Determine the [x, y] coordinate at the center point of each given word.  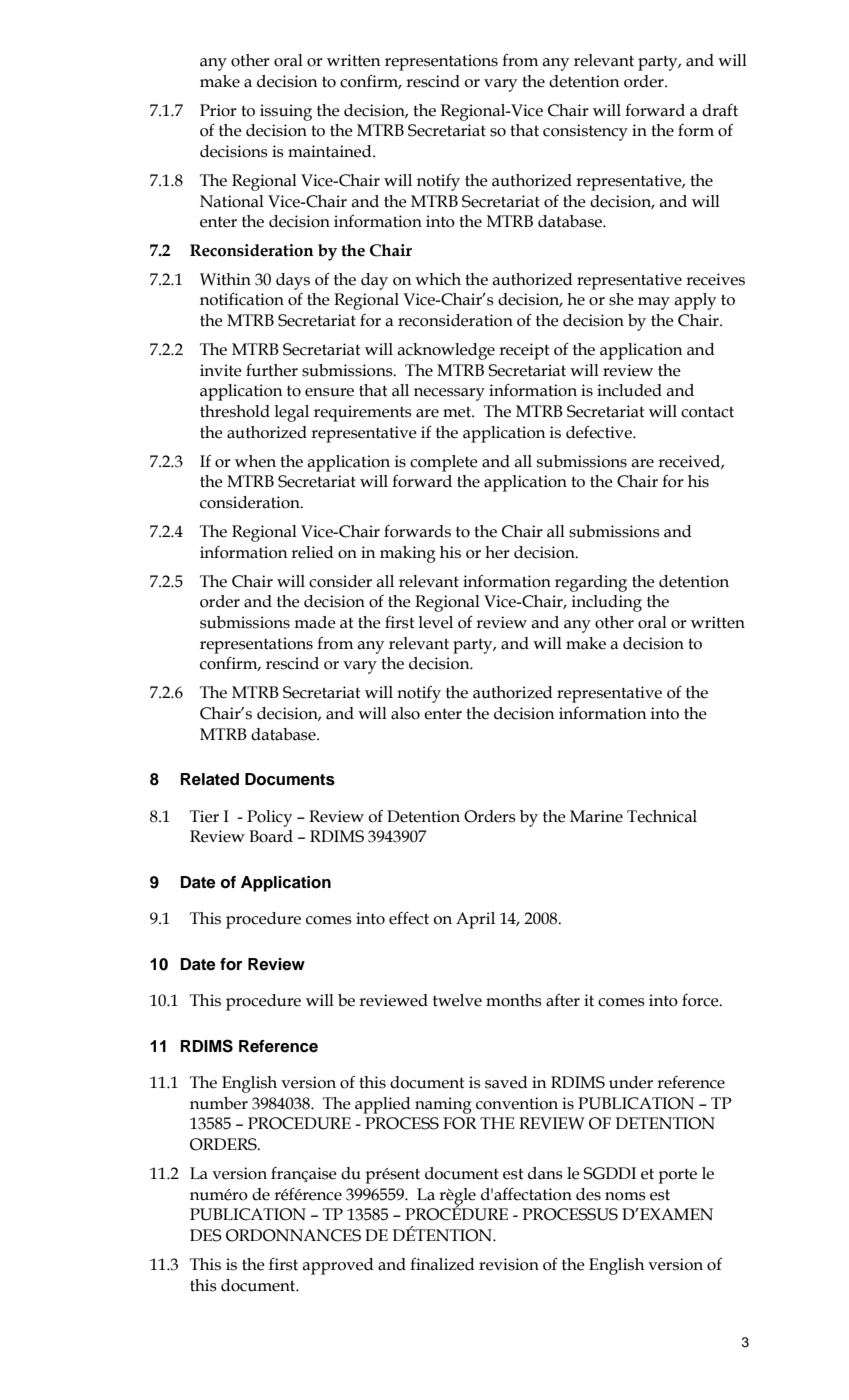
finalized [442, 1264]
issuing [286, 112]
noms [625, 1196]
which [438, 279]
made [315, 622]
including [607, 603]
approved [338, 1266]
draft [720, 110]
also [405, 713]
